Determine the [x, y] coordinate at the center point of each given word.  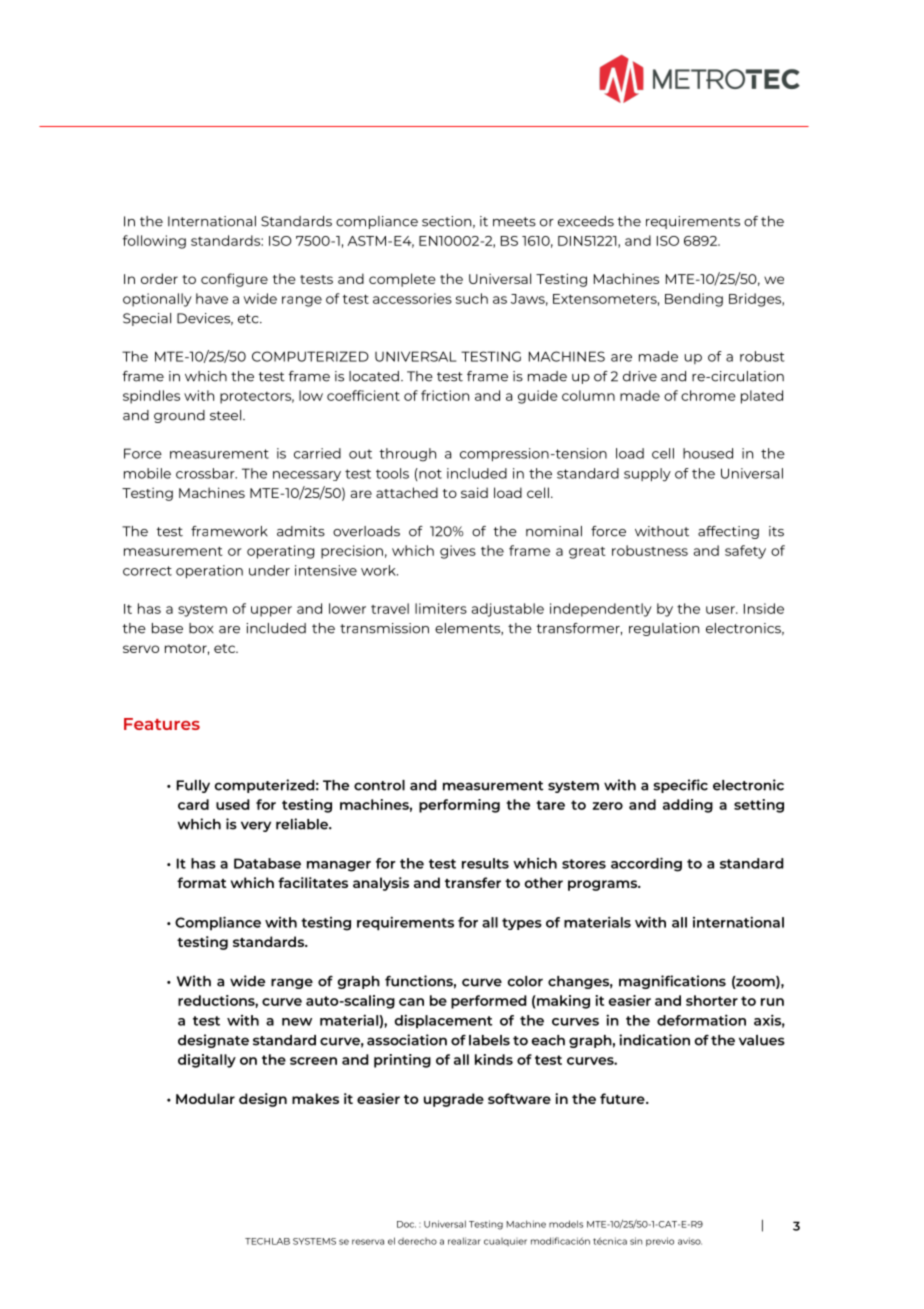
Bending [694, 300]
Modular [205, 1098]
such [472, 298]
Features [162, 724]
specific [680, 786]
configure [234, 280]
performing [459, 806]
